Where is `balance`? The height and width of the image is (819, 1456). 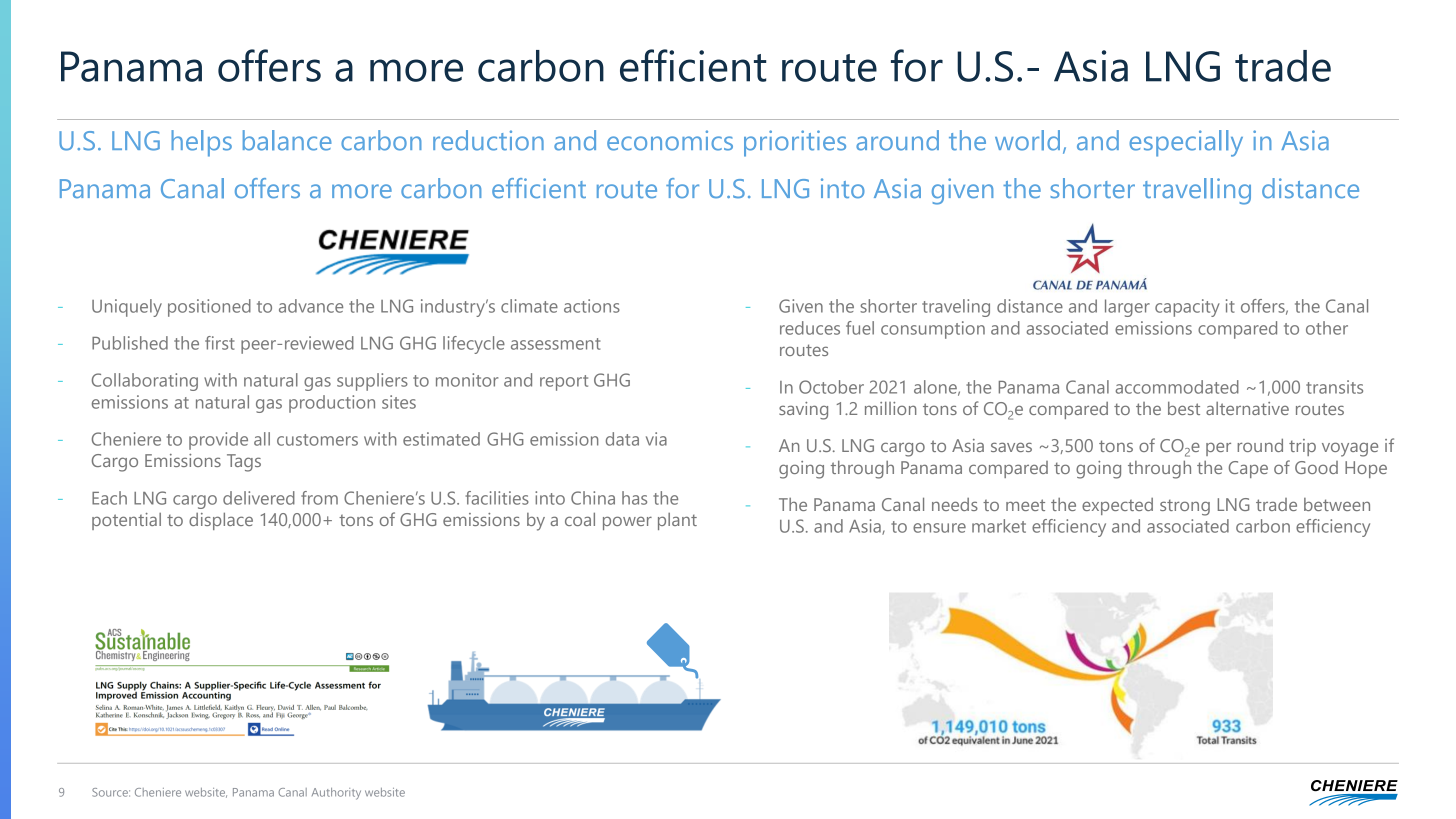 balance is located at coordinates (287, 140).
